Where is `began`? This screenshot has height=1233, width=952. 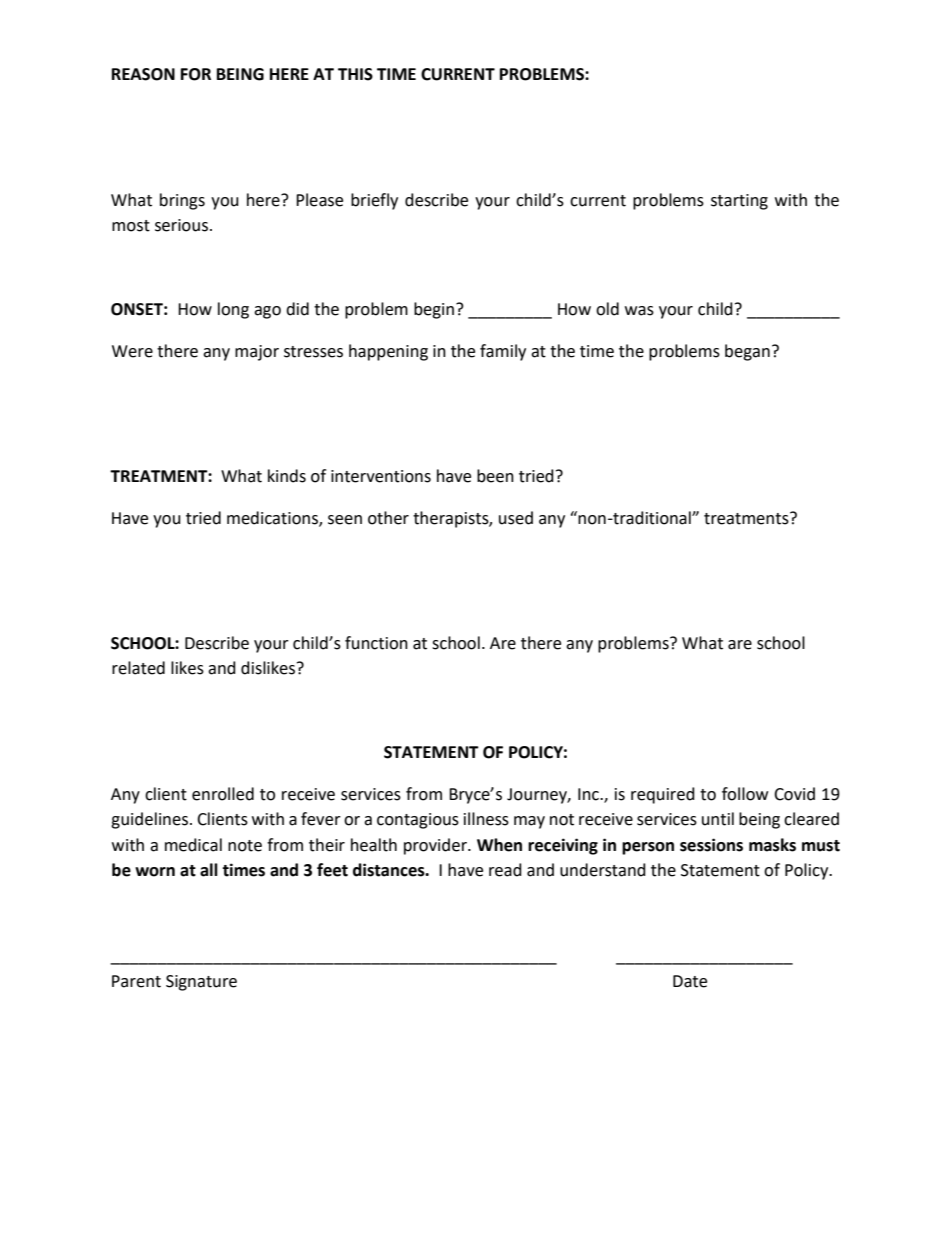
began is located at coordinates (747, 352).
